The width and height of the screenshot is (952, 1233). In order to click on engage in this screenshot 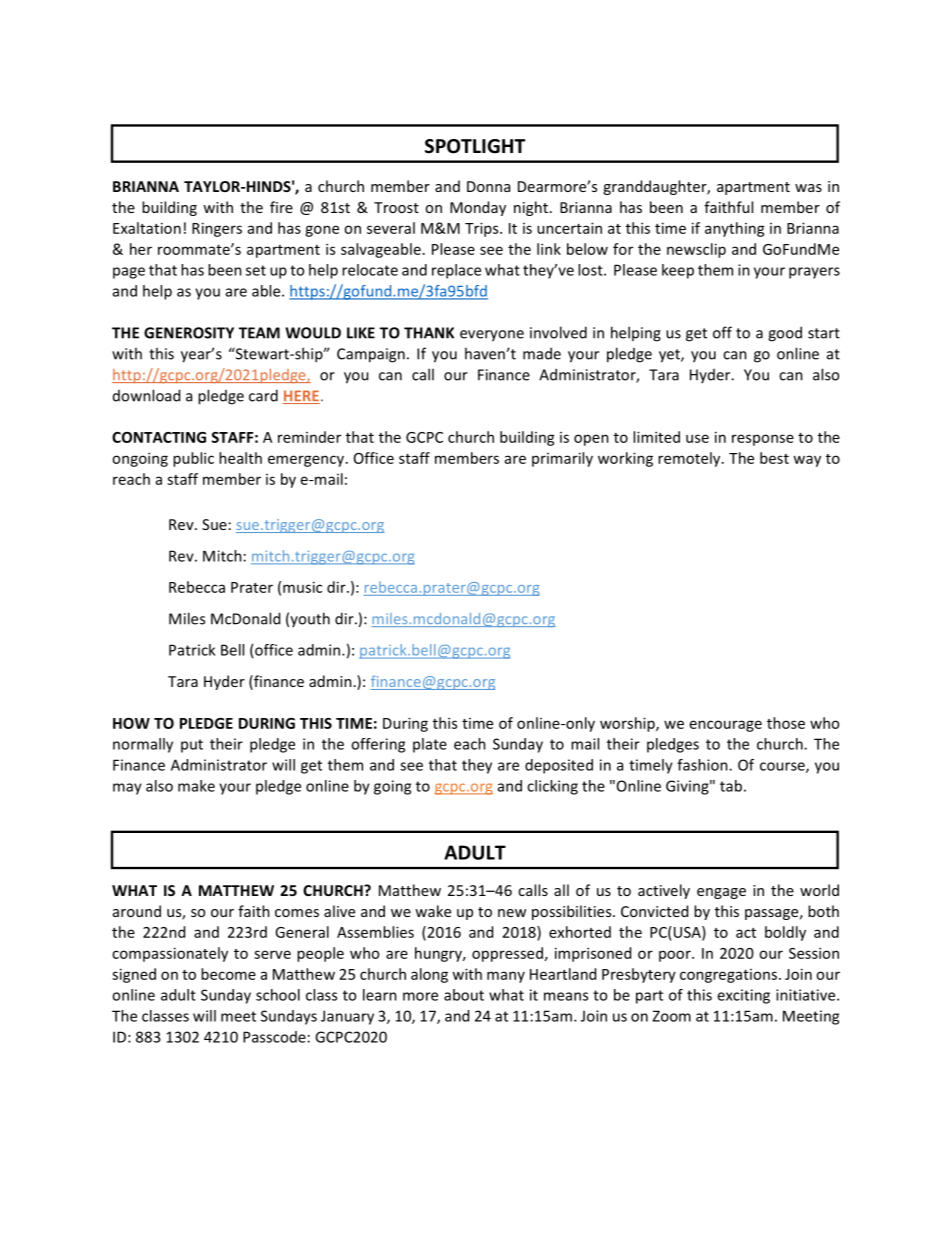, I will do `click(721, 893)`.
